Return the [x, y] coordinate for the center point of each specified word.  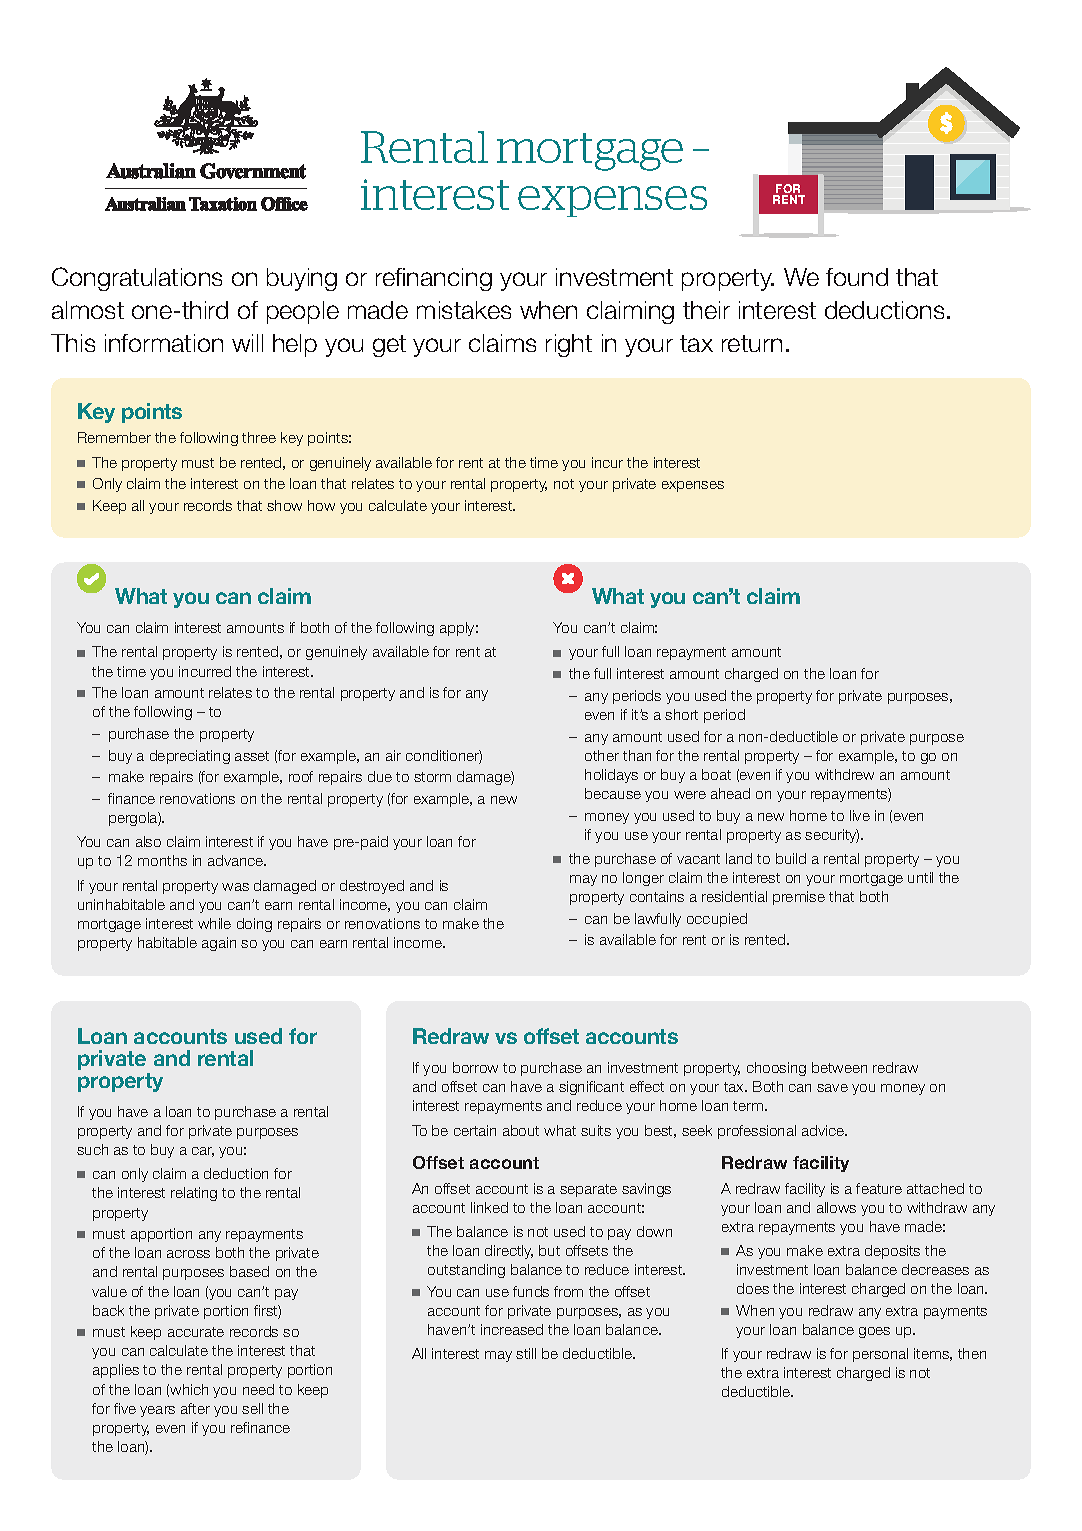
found [857, 277]
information [164, 343]
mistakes [464, 310]
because [613, 793]
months [162, 860]
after [195, 1408]
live [860, 815]
